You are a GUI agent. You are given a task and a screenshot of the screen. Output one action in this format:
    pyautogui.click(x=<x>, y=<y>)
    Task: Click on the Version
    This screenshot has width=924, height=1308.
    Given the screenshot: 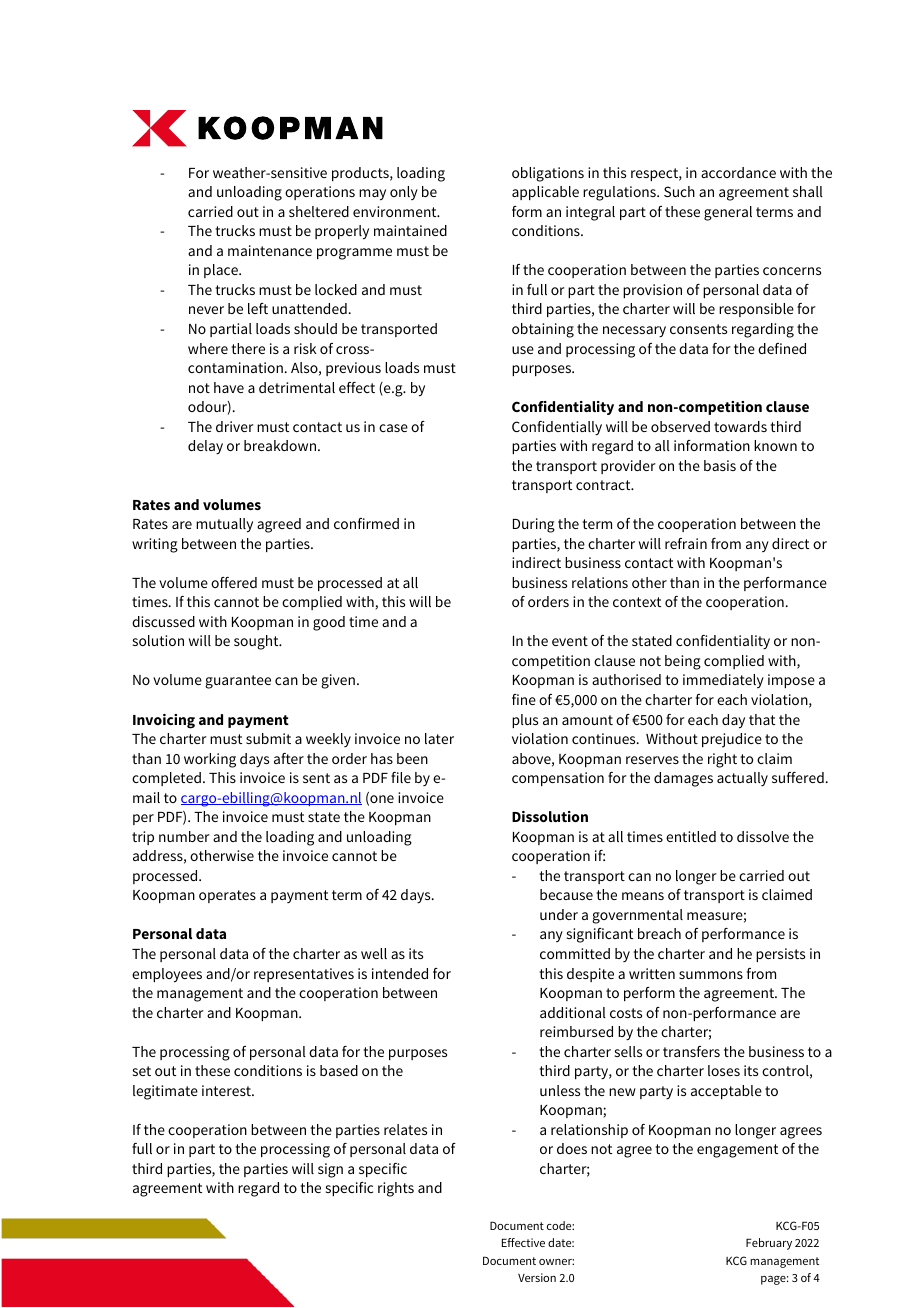 What is the action you would take?
    pyautogui.click(x=537, y=1277)
